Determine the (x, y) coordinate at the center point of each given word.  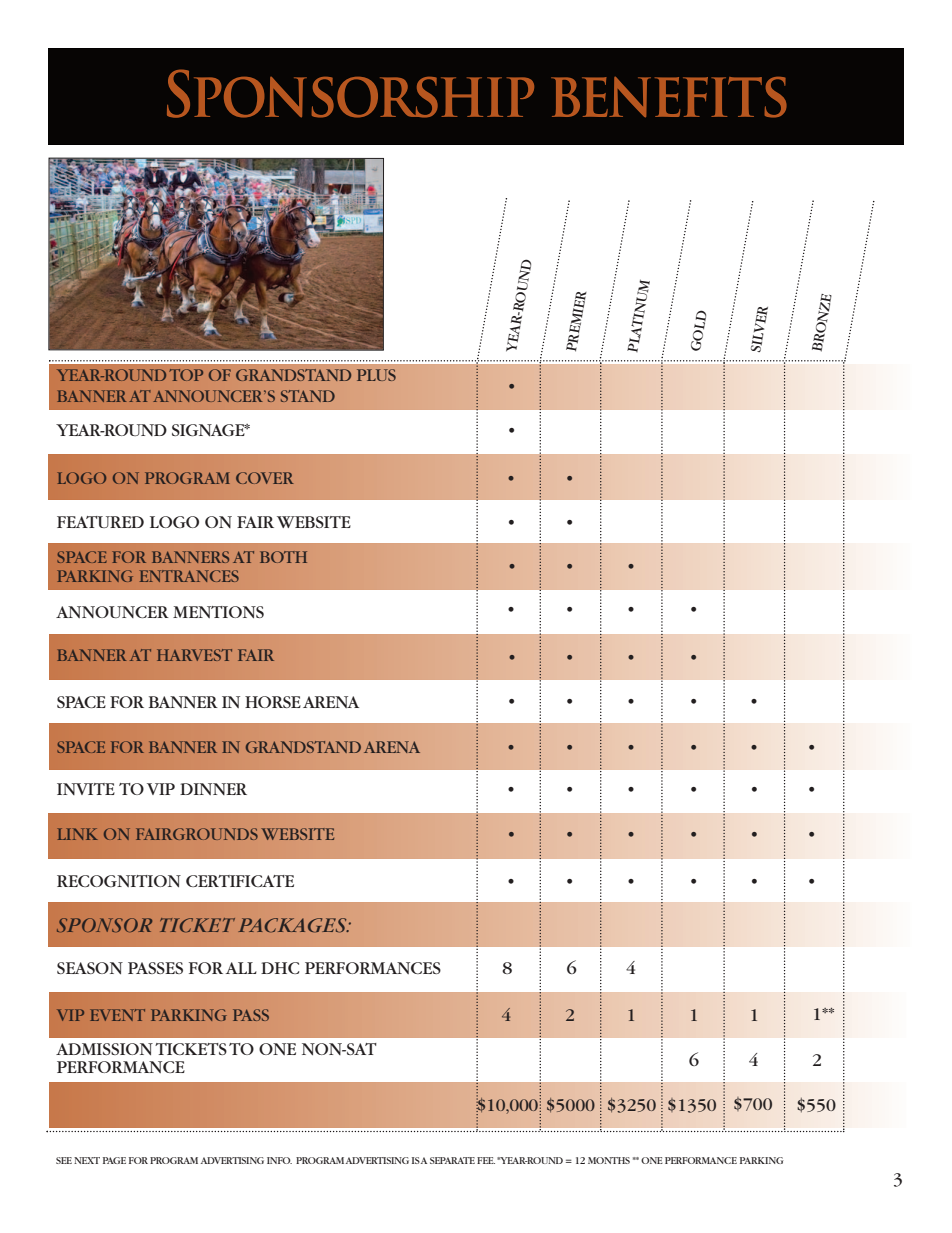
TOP (186, 375)
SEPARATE (452, 1160)
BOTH (283, 557)
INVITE (86, 789)
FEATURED (100, 522)
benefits (669, 97)
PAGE (114, 1160)
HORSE (273, 702)
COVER (265, 478)
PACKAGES (293, 925)
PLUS (376, 375)
